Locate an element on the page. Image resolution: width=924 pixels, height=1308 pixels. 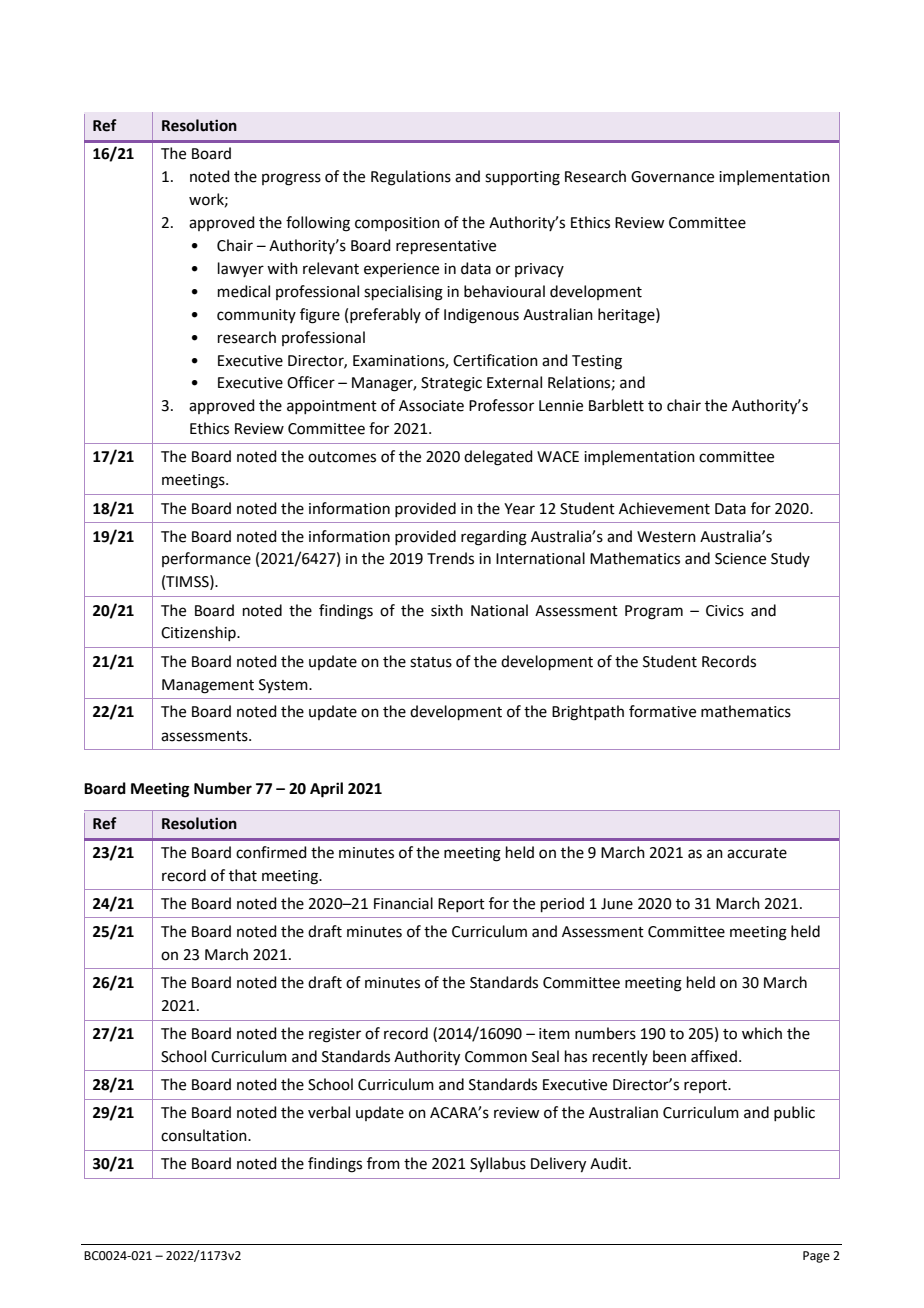
Science is located at coordinates (740, 559).
